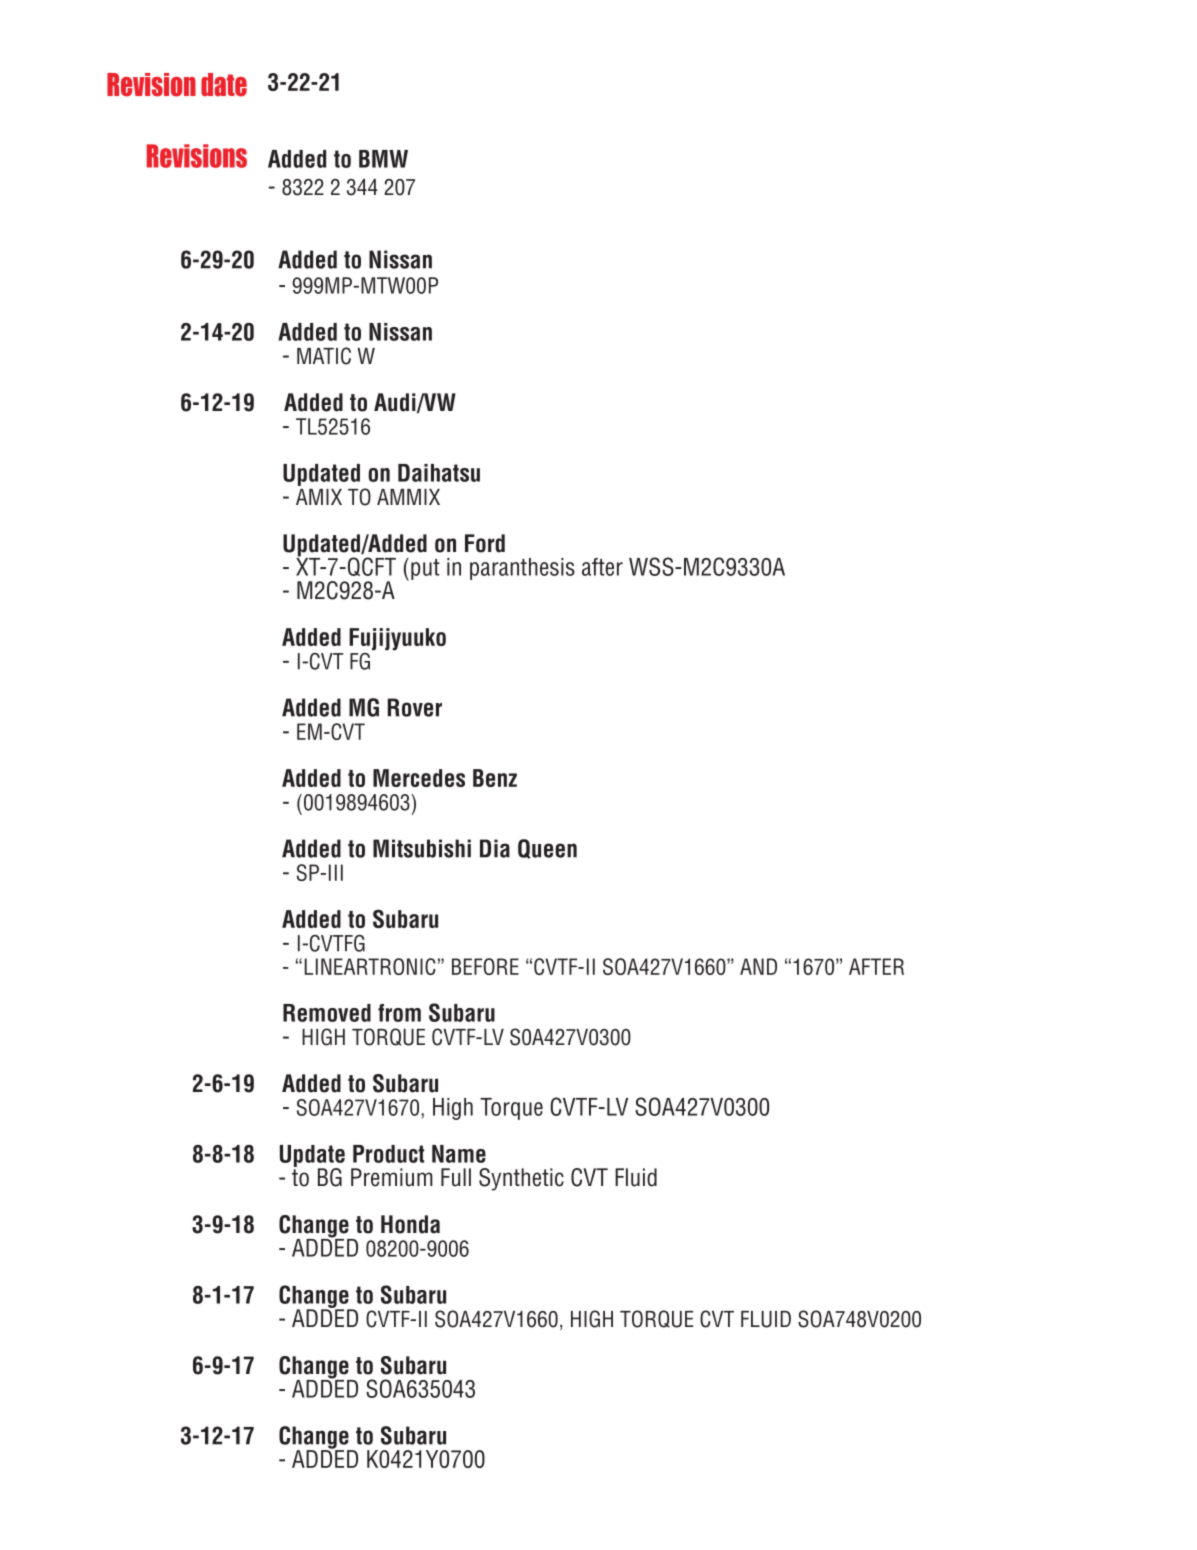 The height and width of the screenshot is (1550, 1197). Describe the element at coordinates (324, 356) in the screenshot. I see `MATIC` at that location.
